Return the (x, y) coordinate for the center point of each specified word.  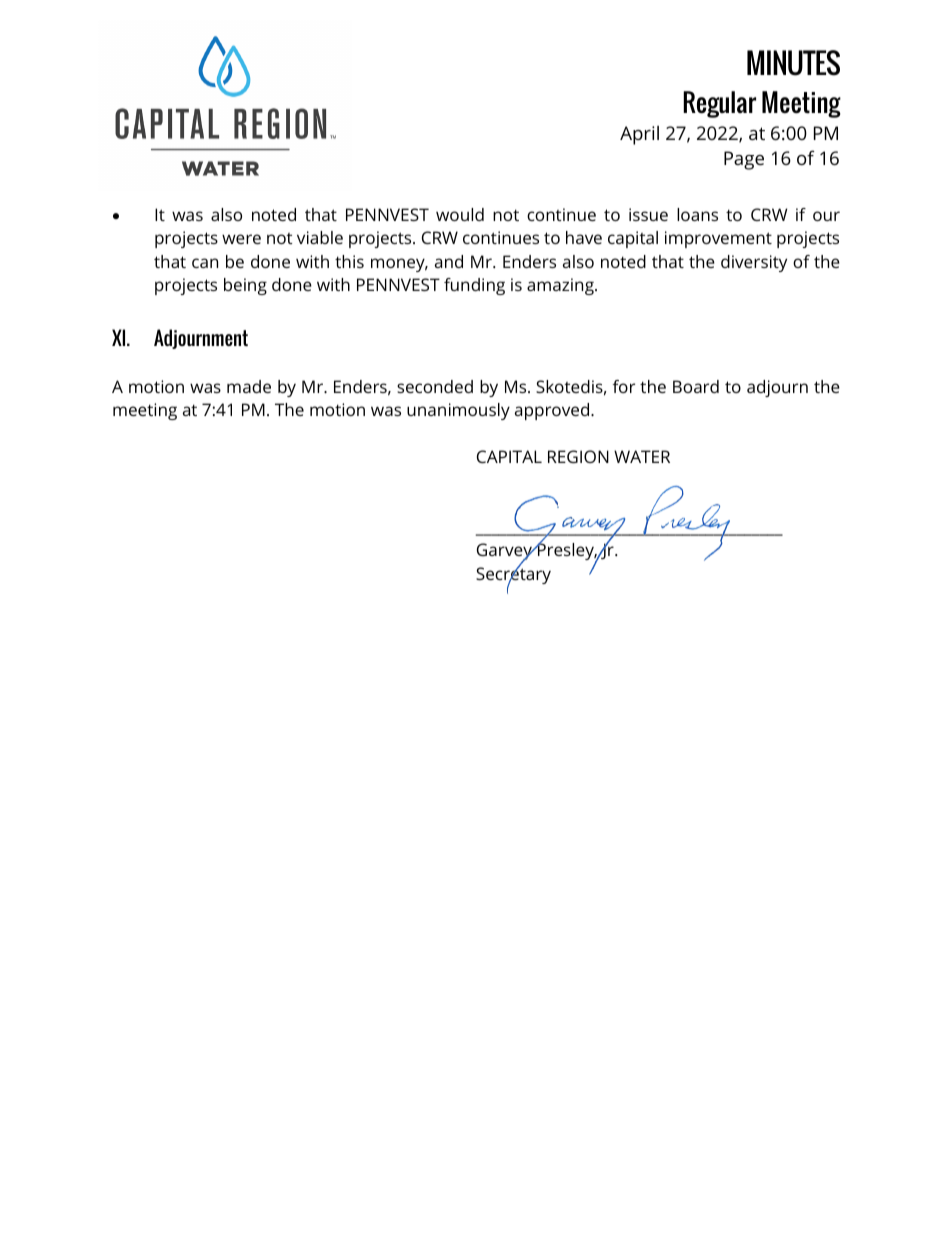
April (639, 135)
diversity (754, 263)
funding (474, 286)
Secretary (513, 576)
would (460, 214)
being (245, 286)
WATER (642, 456)
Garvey (505, 553)
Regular (719, 104)
